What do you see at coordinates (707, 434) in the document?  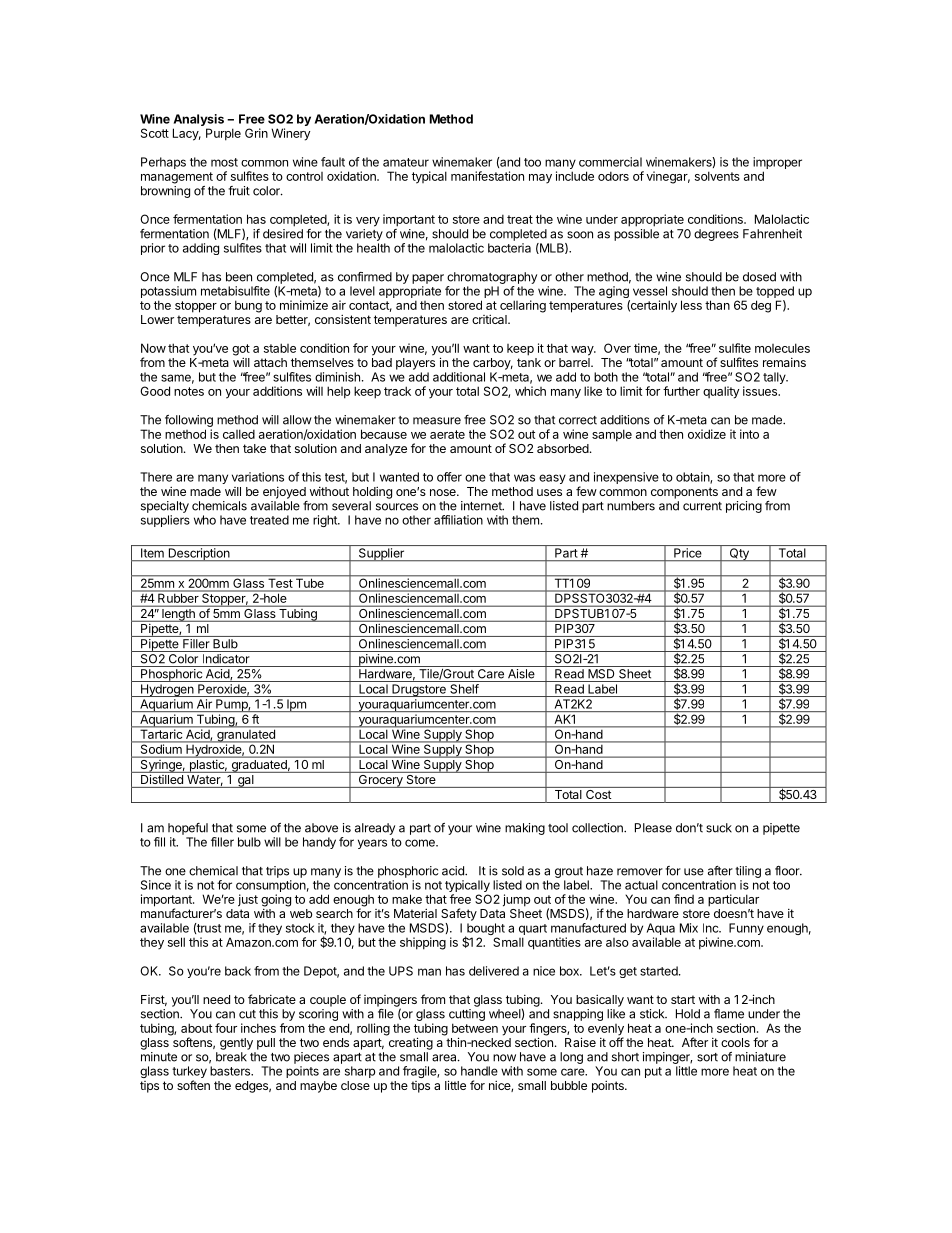 I see `oxidize` at bounding box center [707, 434].
